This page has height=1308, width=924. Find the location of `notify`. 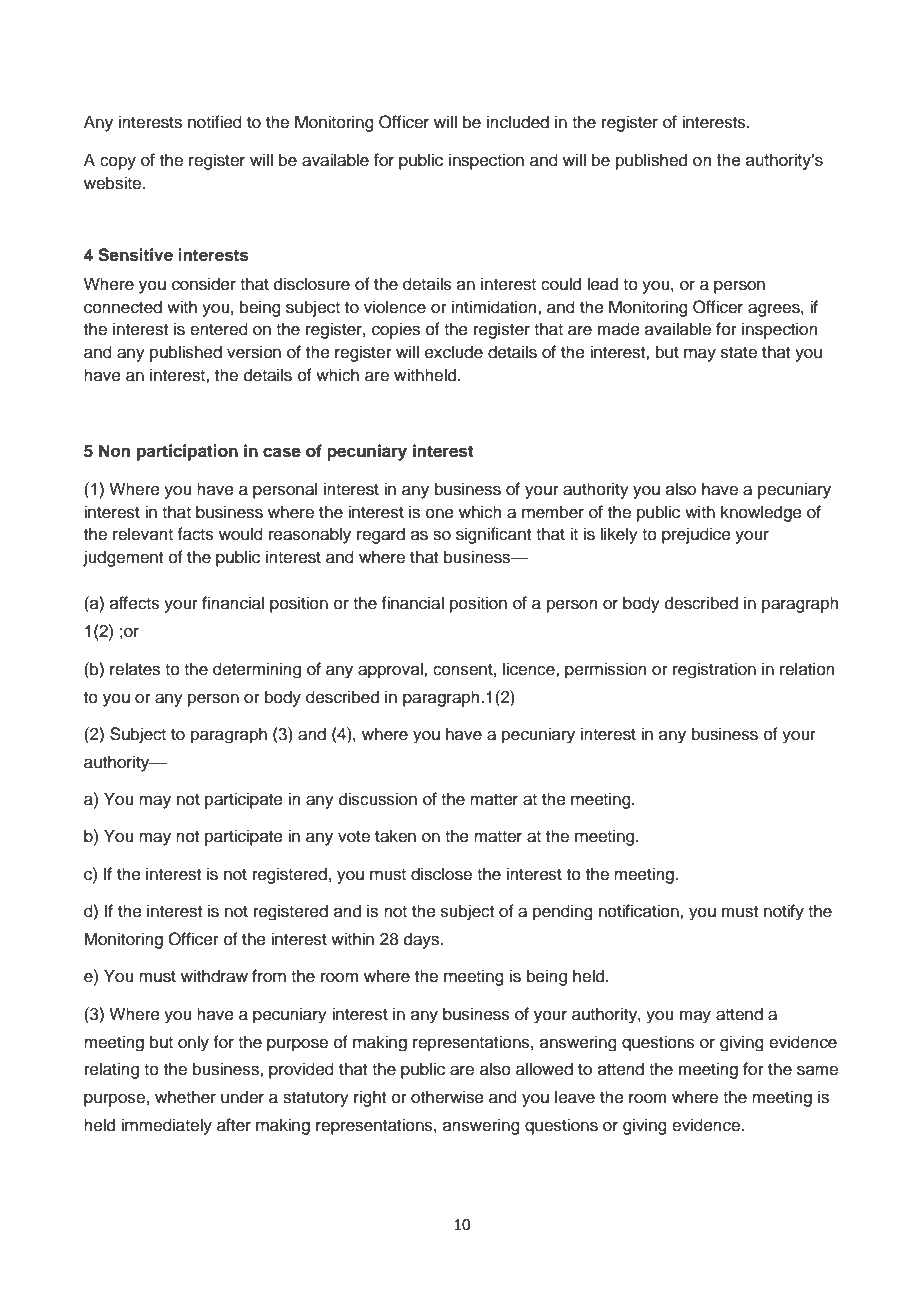

notify is located at coordinates (784, 912).
